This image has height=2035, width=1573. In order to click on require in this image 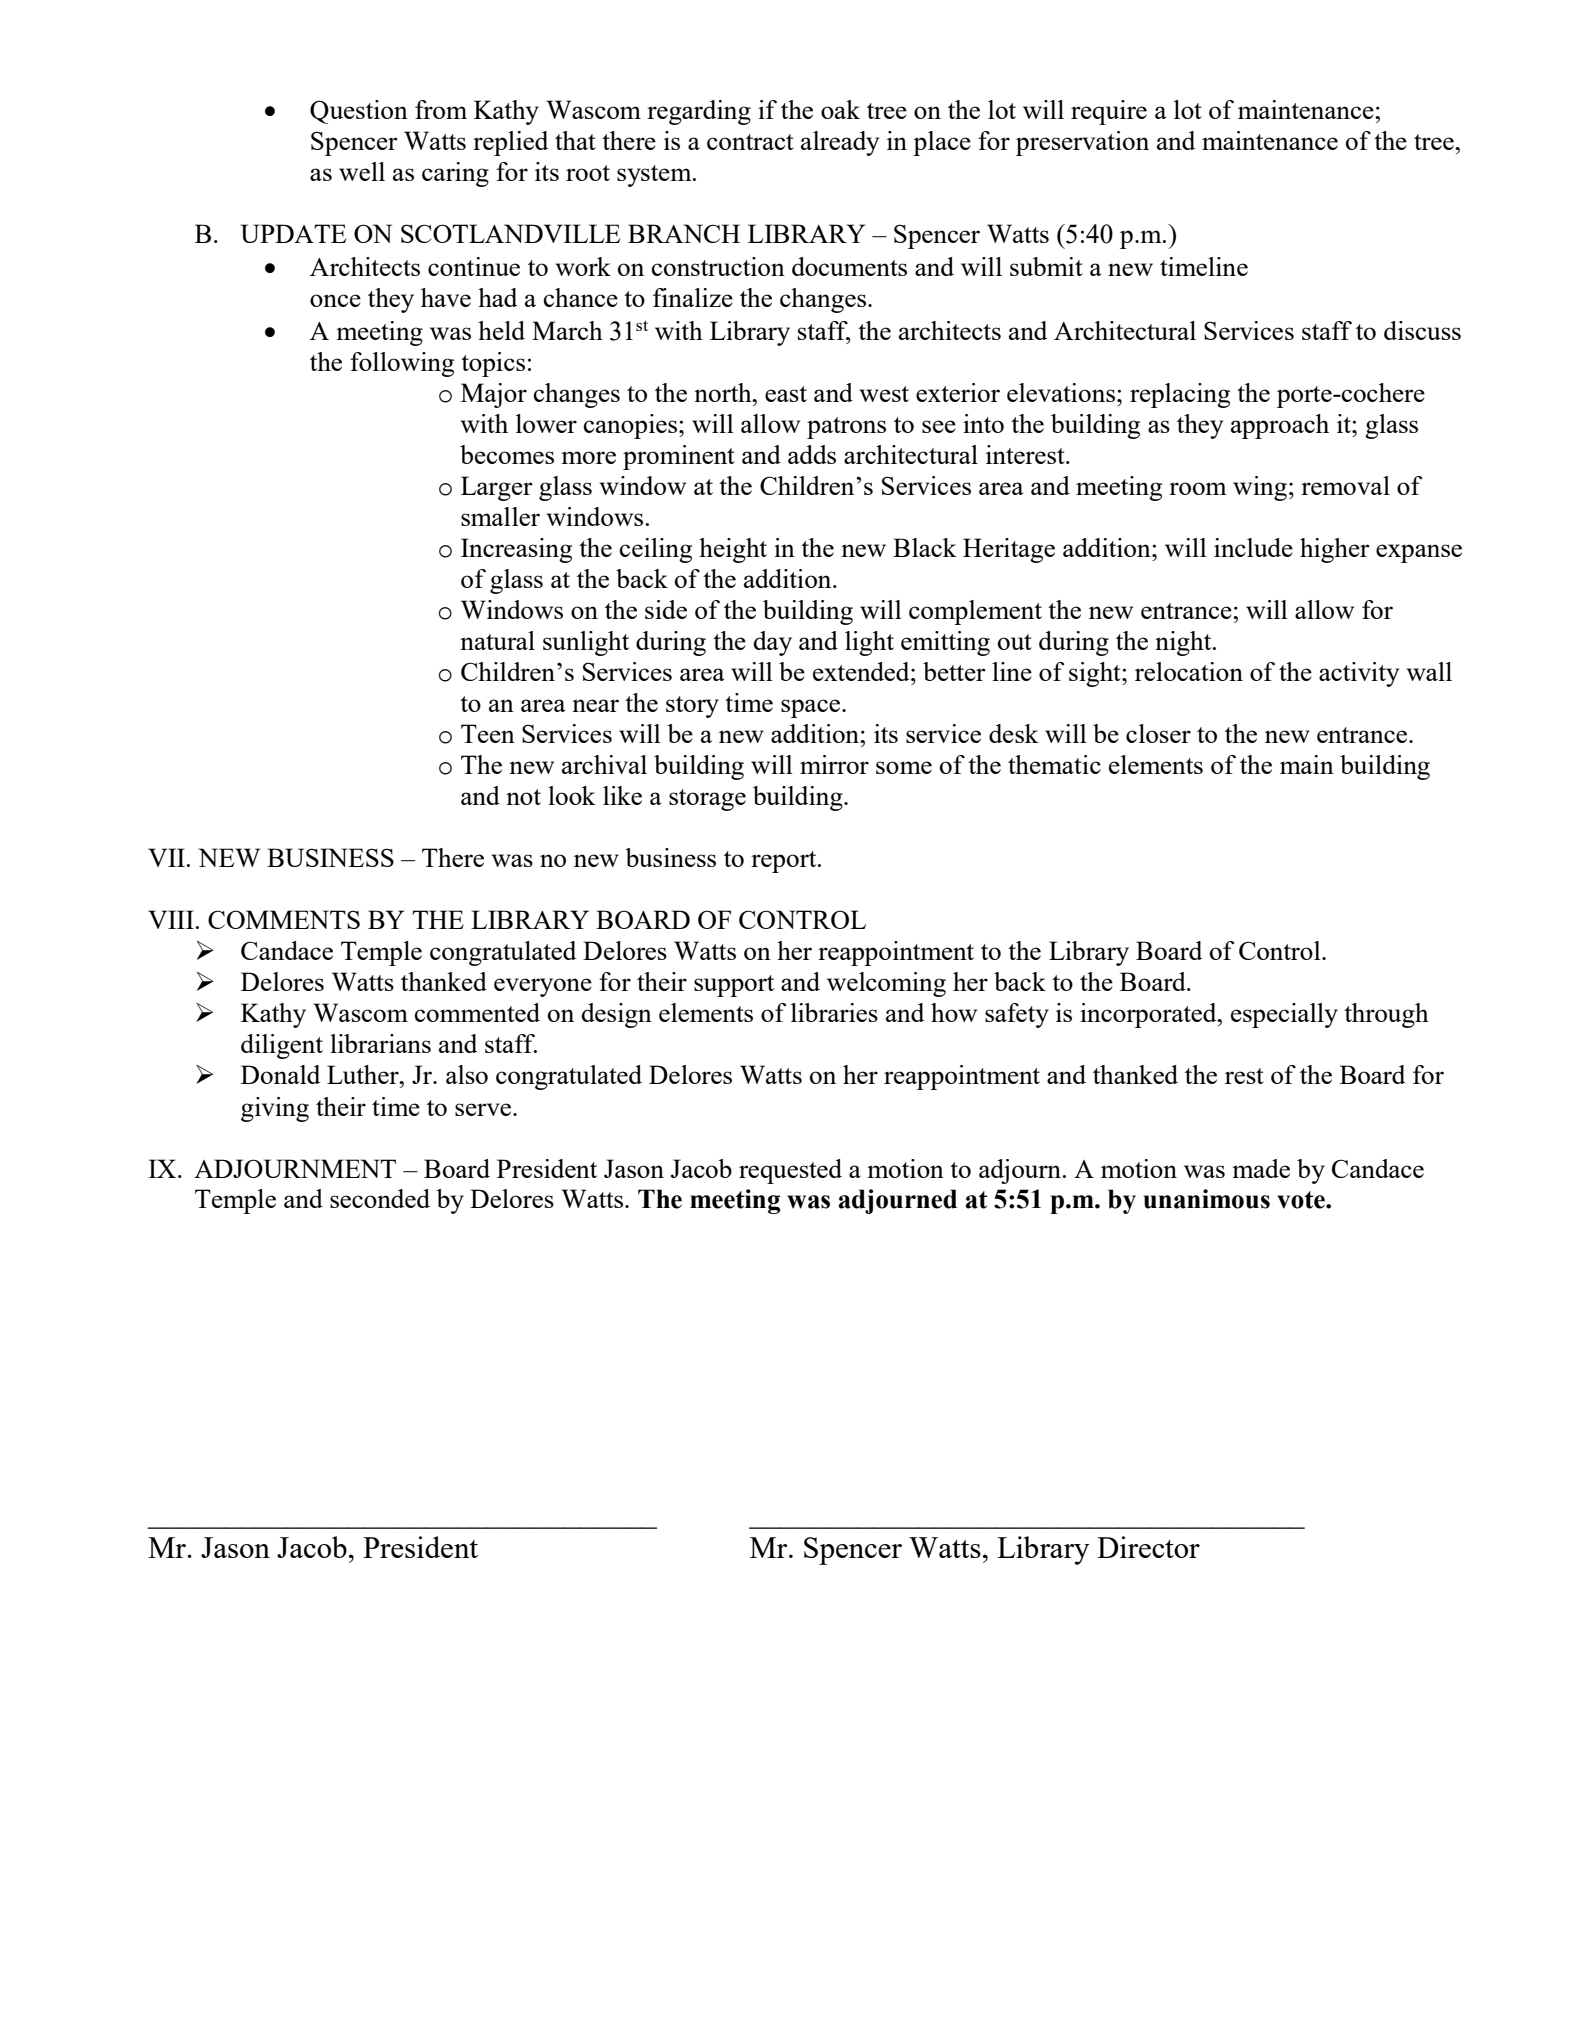, I will do `click(1109, 112)`.
